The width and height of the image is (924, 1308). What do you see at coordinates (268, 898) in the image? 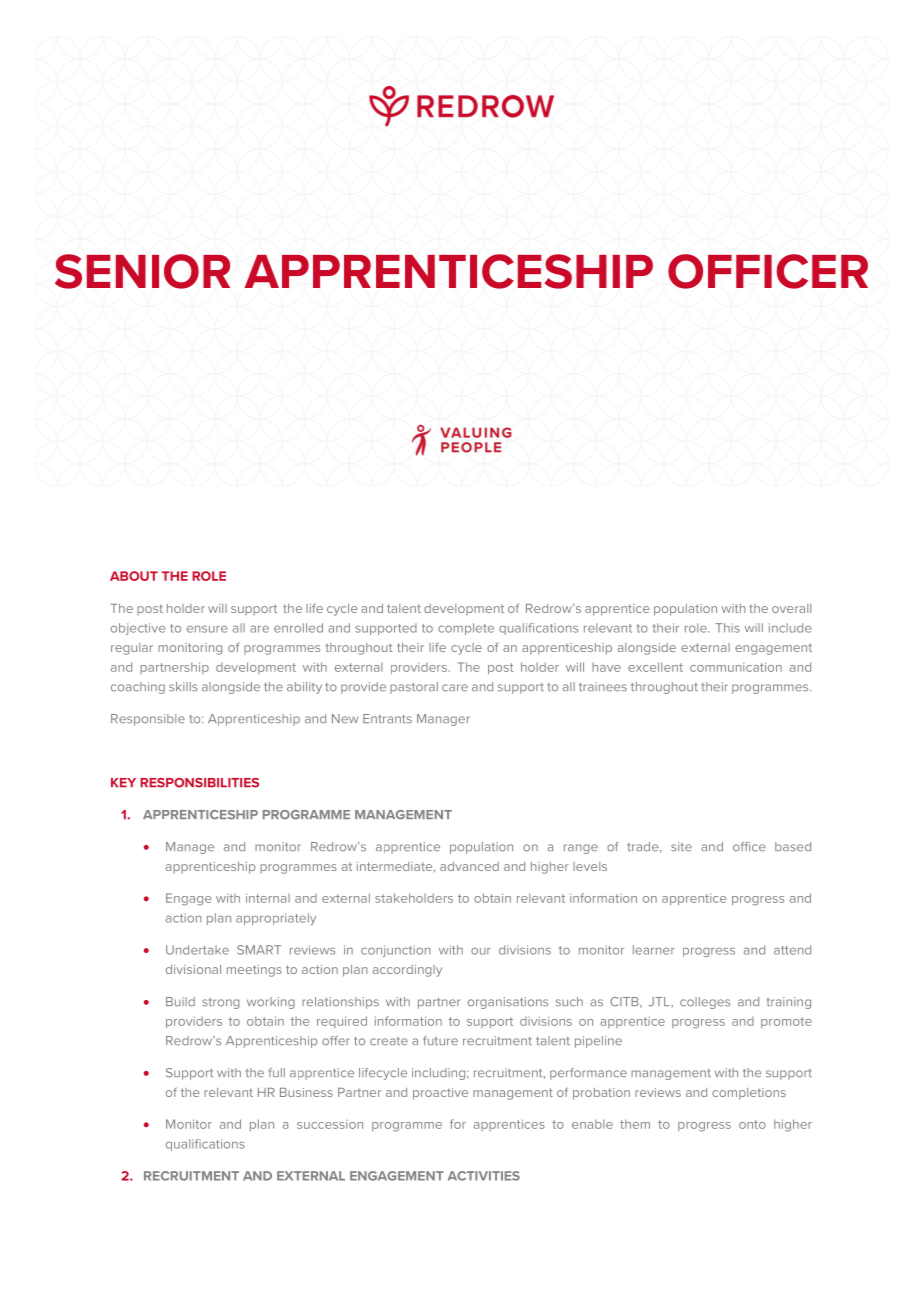
I see `internal` at bounding box center [268, 898].
